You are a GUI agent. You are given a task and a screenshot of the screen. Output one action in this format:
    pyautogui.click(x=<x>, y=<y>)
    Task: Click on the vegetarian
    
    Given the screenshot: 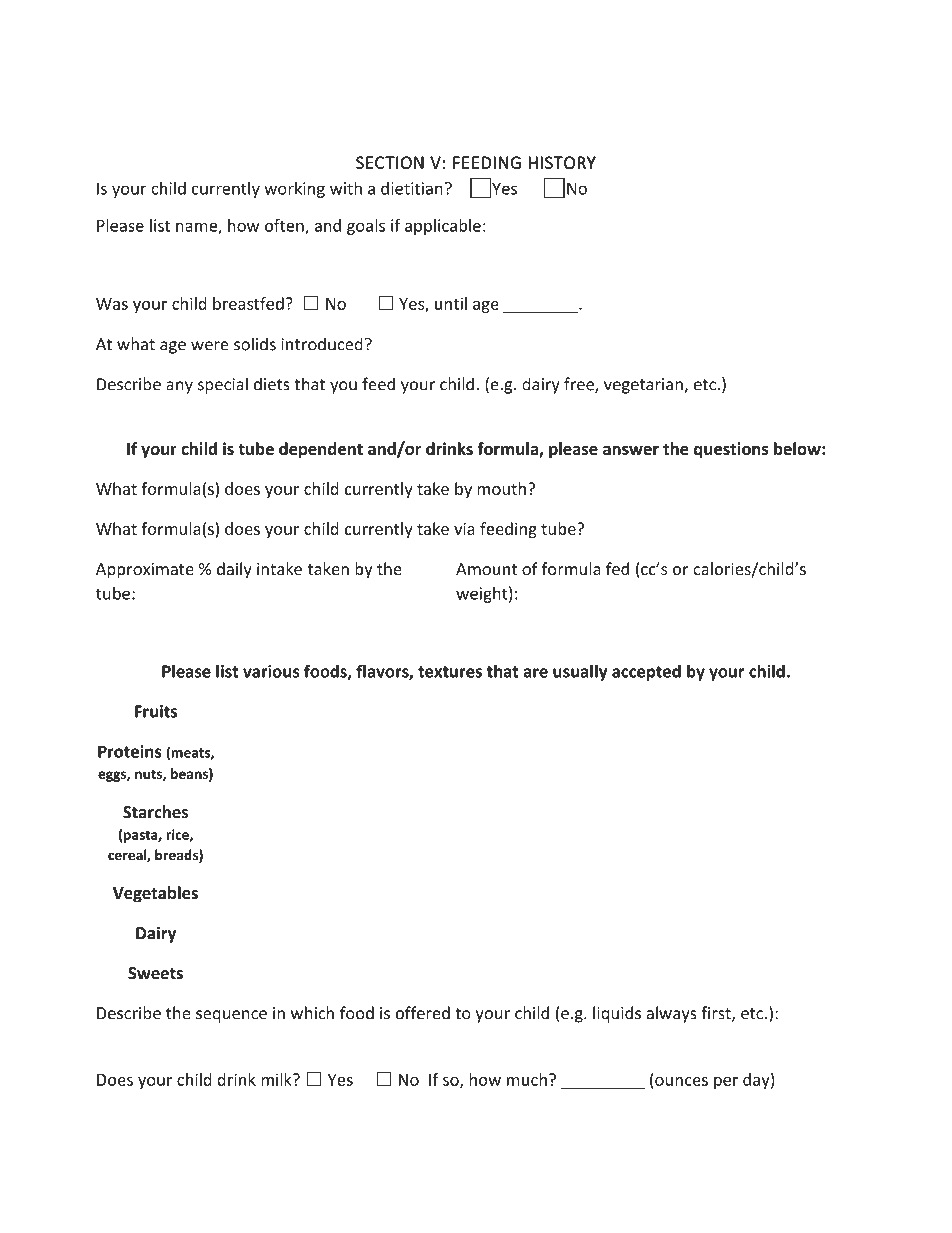 What is the action you would take?
    pyautogui.click(x=644, y=386)
